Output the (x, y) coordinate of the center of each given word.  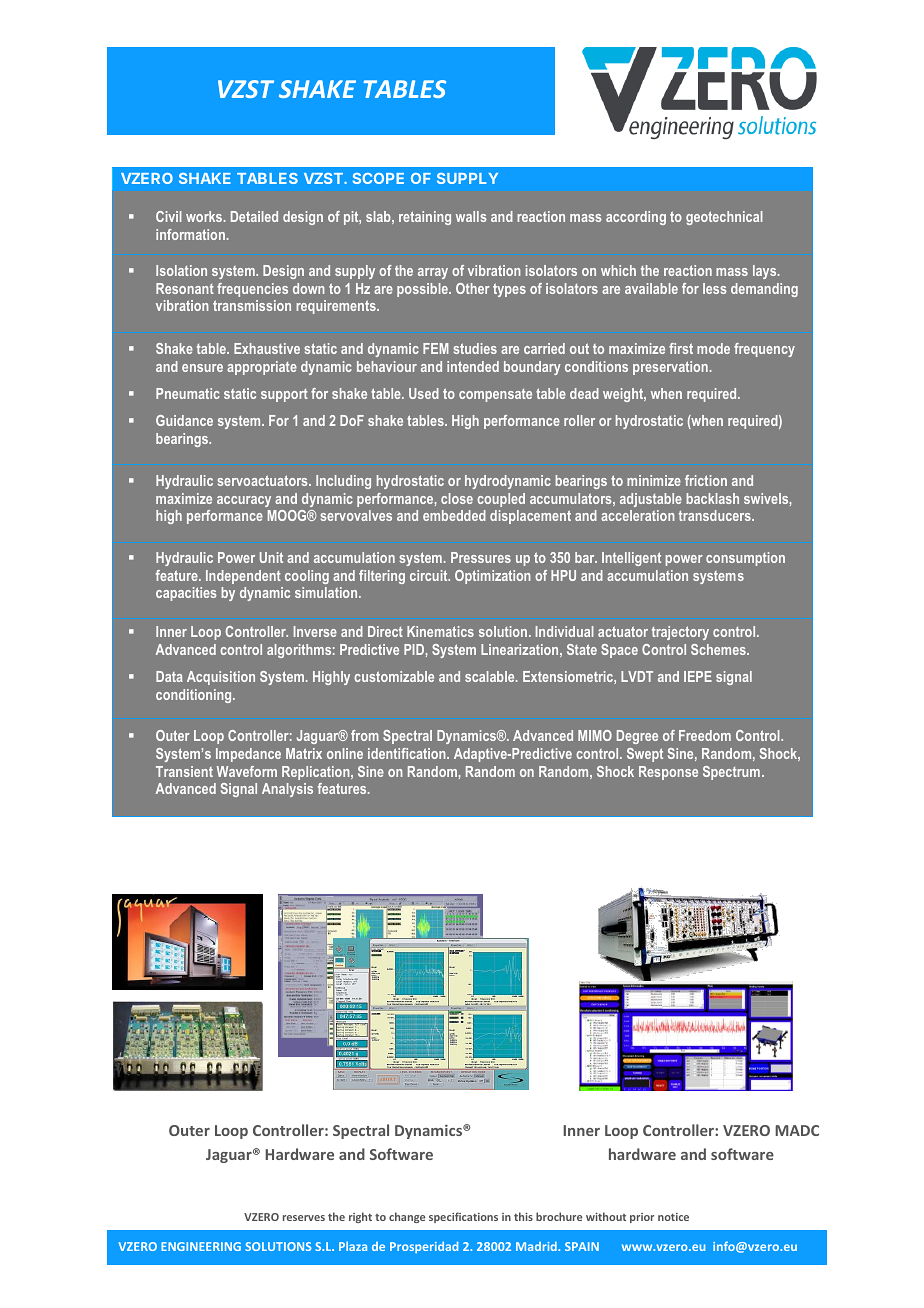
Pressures (481, 557)
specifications (463, 1217)
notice (673, 1217)
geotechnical (724, 218)
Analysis (287, 790)
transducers (716, 515)
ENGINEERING (201, 1246)
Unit (271, 557)
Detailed (254, 216)
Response (668, 773)
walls (471, 216)
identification (408, 753)
